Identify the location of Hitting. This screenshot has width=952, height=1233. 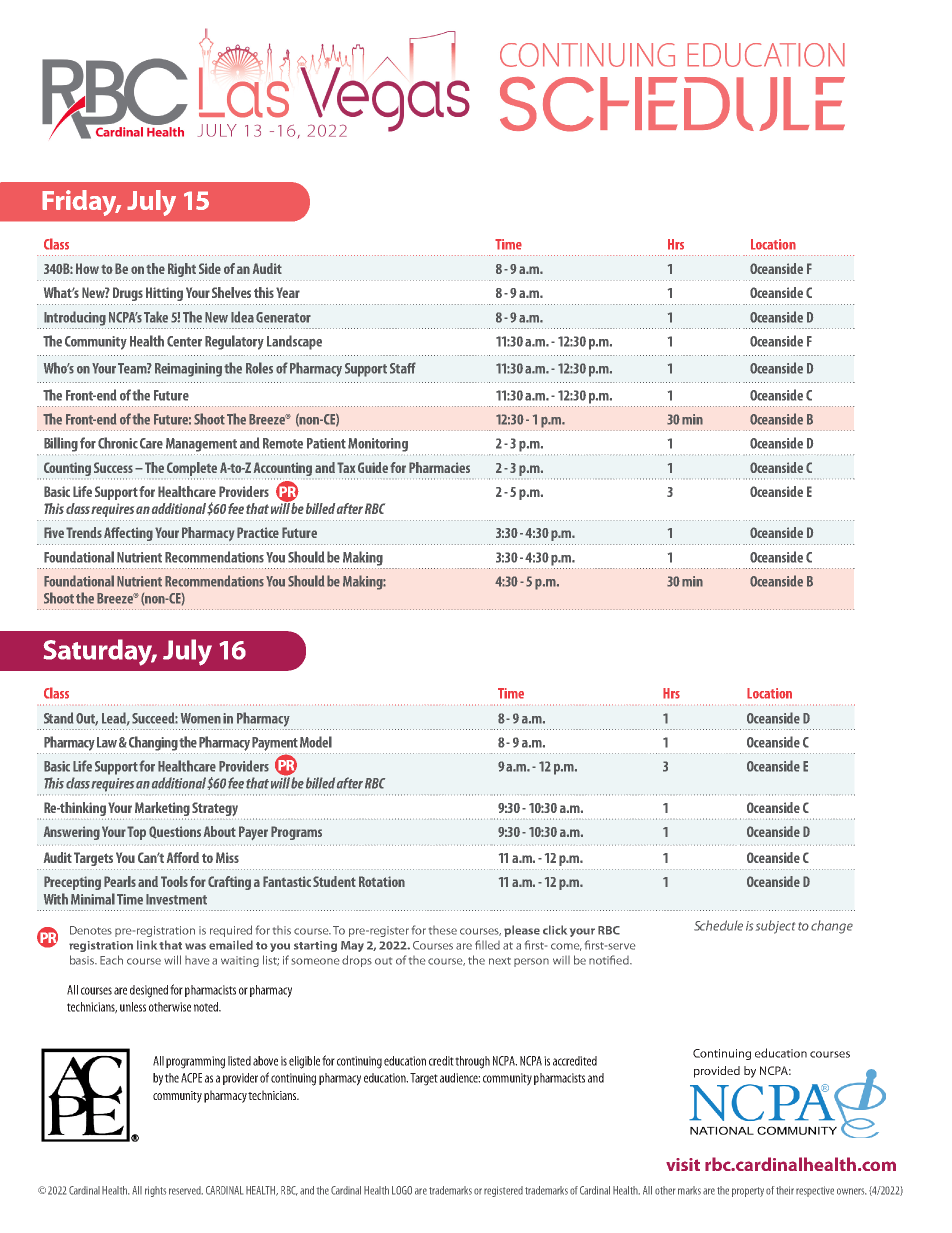
(164, 294).
